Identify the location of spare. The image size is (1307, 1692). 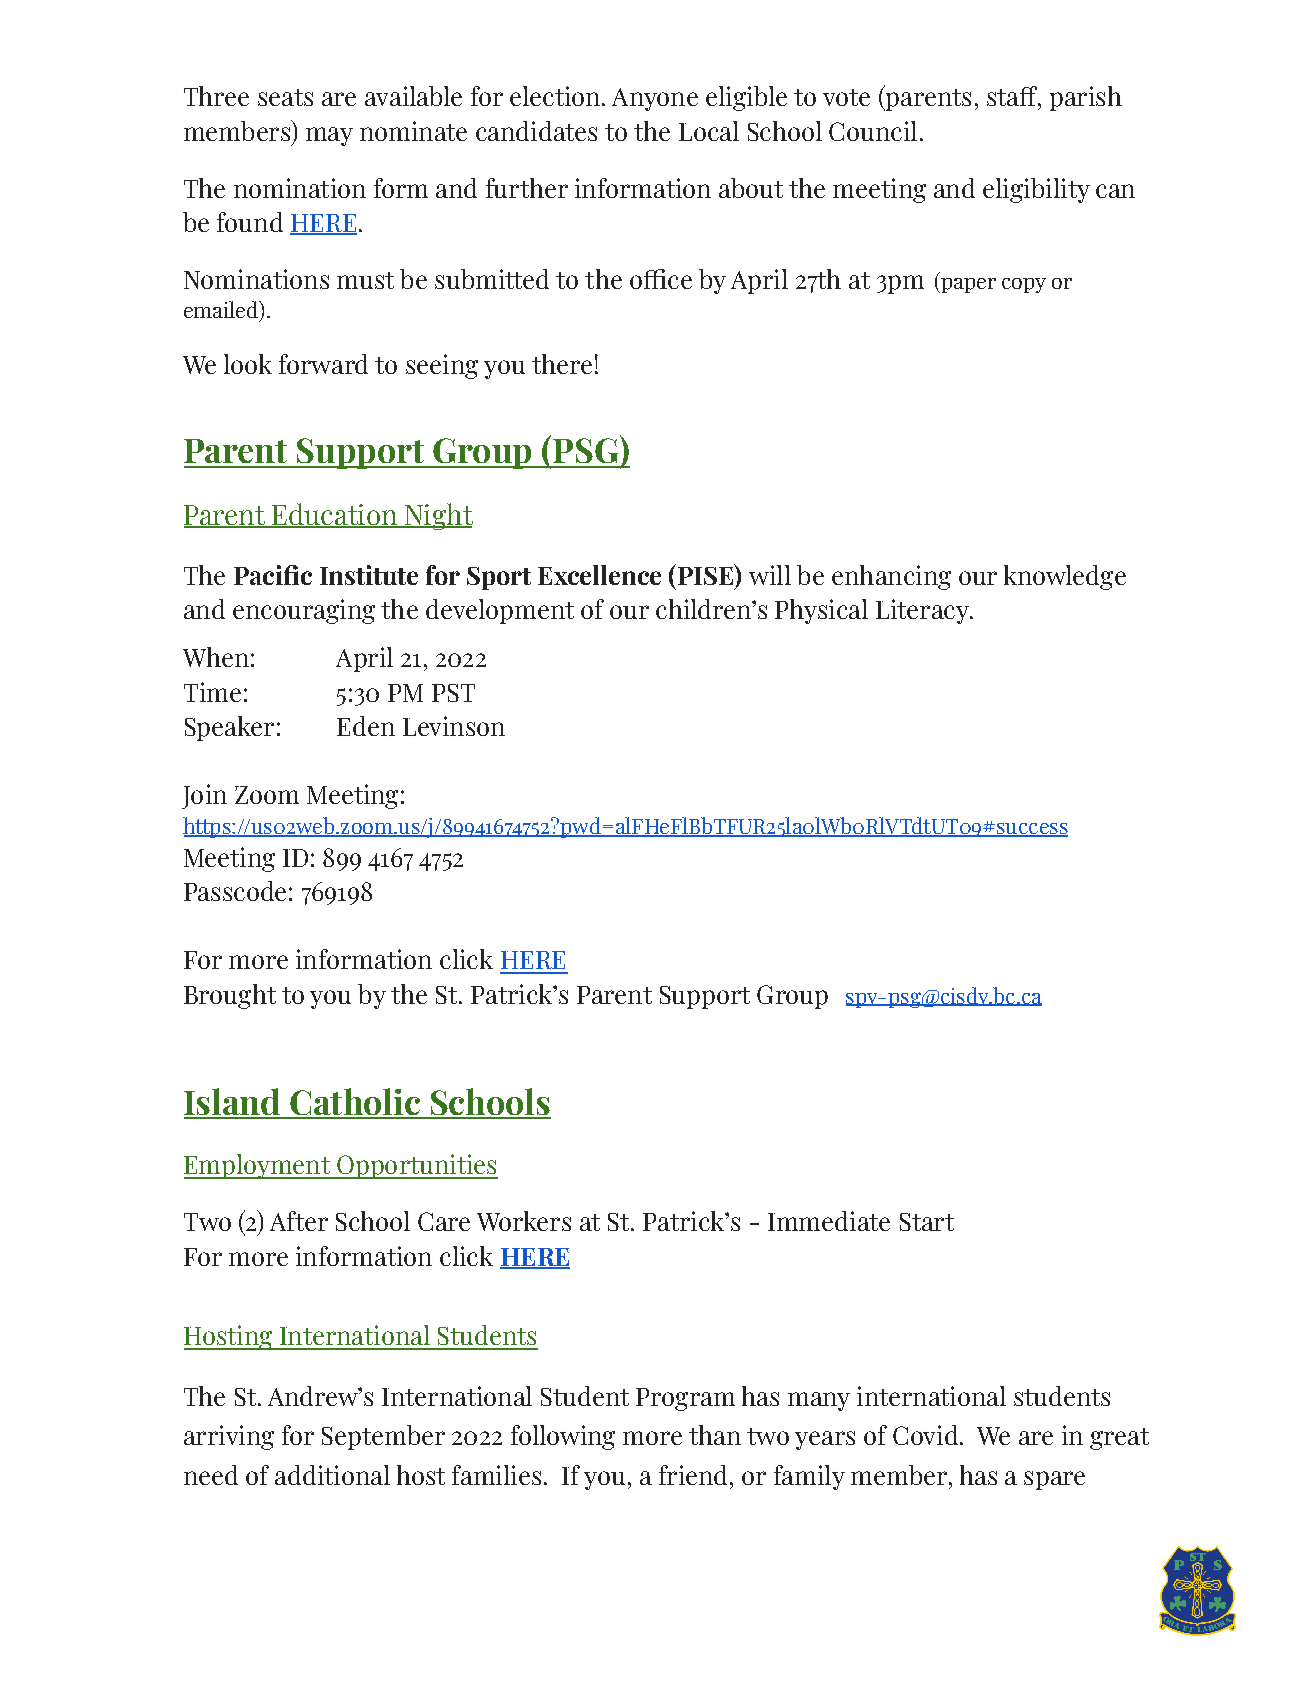
(1054, 1480).
